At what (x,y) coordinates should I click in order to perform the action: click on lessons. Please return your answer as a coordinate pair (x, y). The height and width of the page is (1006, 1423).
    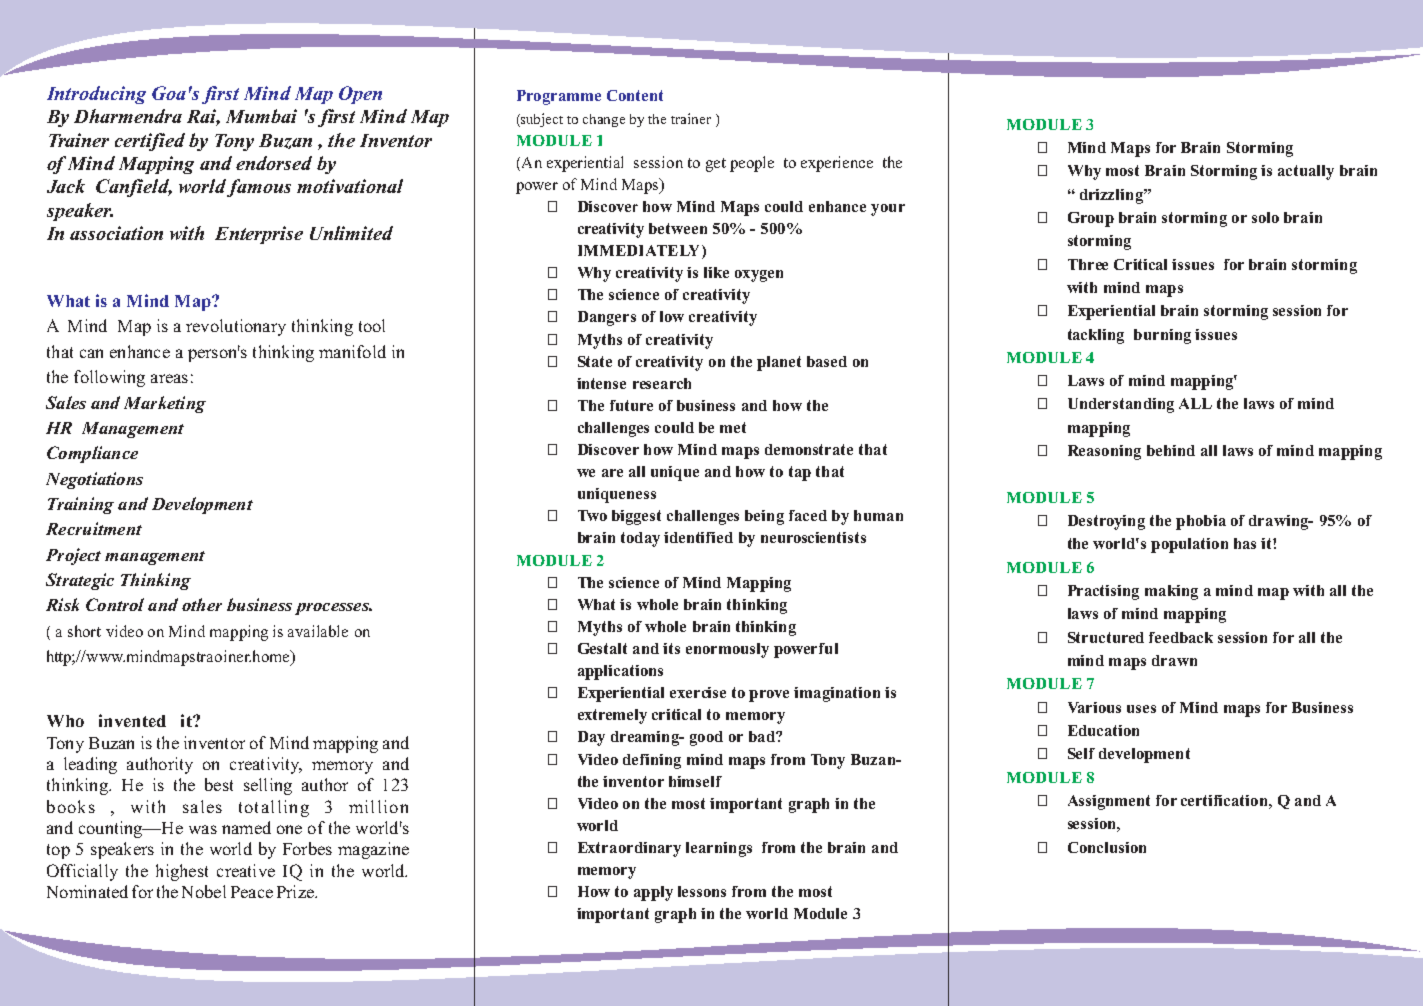
    Looking at the image, I should click on (702, 891).
